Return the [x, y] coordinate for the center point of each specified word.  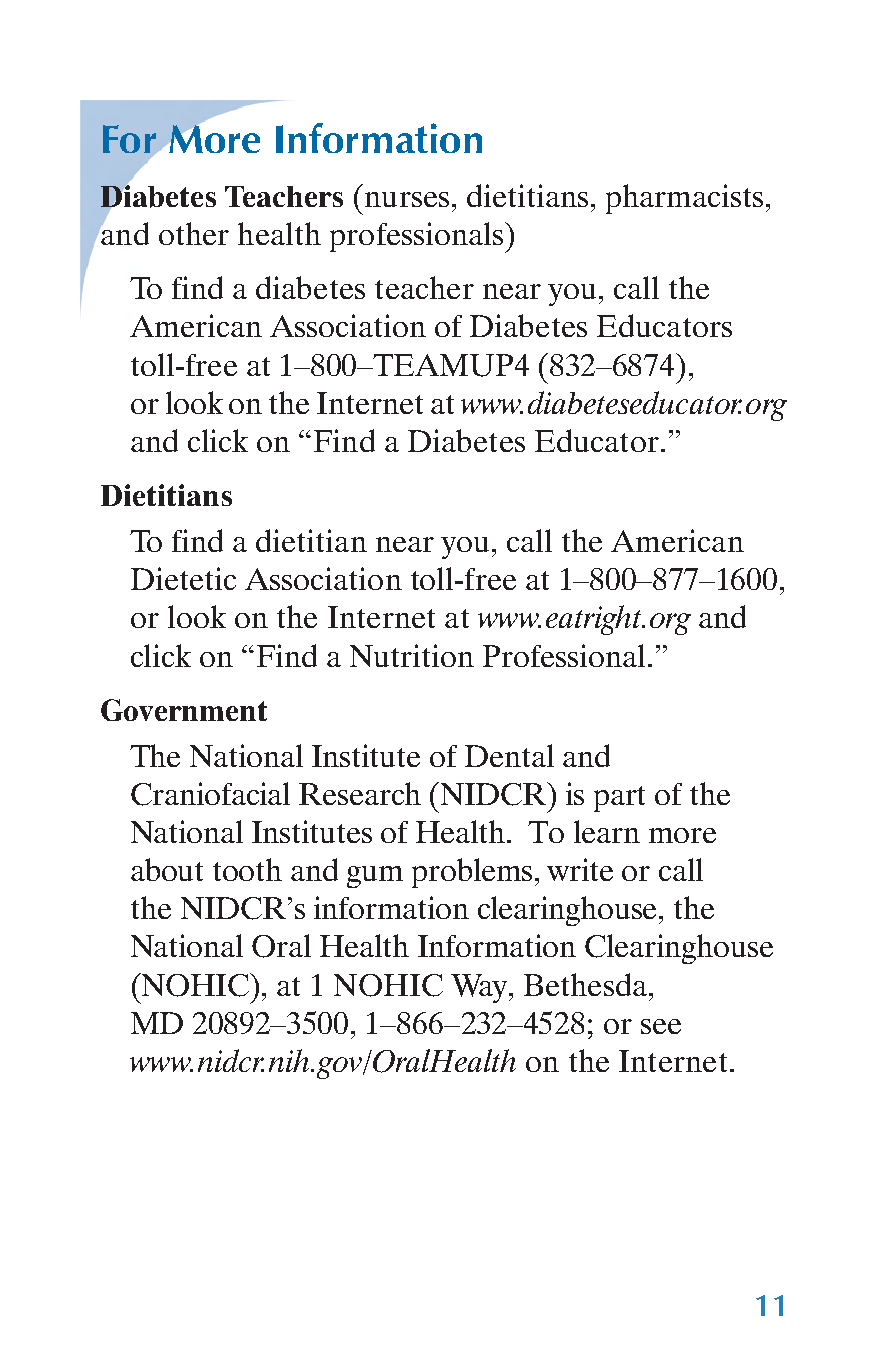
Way [480, 988]
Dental [509, 755]
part [619, 799]
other [194, 233]
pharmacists [684, 199]
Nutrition [412, 655]
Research [360, 793]
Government [184, 710]
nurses [407, 199]
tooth [247, 869]
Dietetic [183, 578]
